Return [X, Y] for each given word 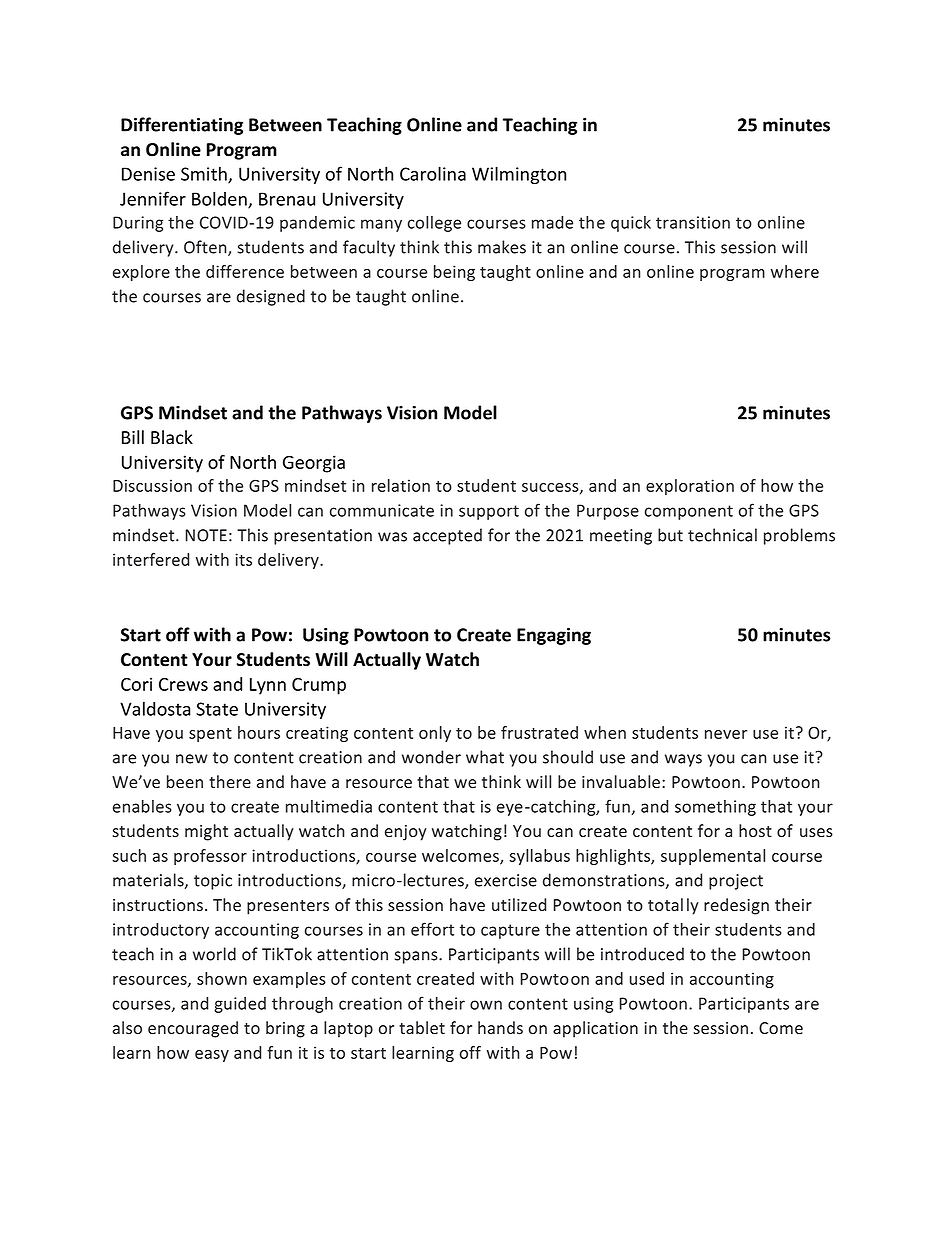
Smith [205, 174]
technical [722, 535]
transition [693, 222]
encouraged [193, 1029]
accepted [447, 536]
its [243, 559]
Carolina [433, 173]
